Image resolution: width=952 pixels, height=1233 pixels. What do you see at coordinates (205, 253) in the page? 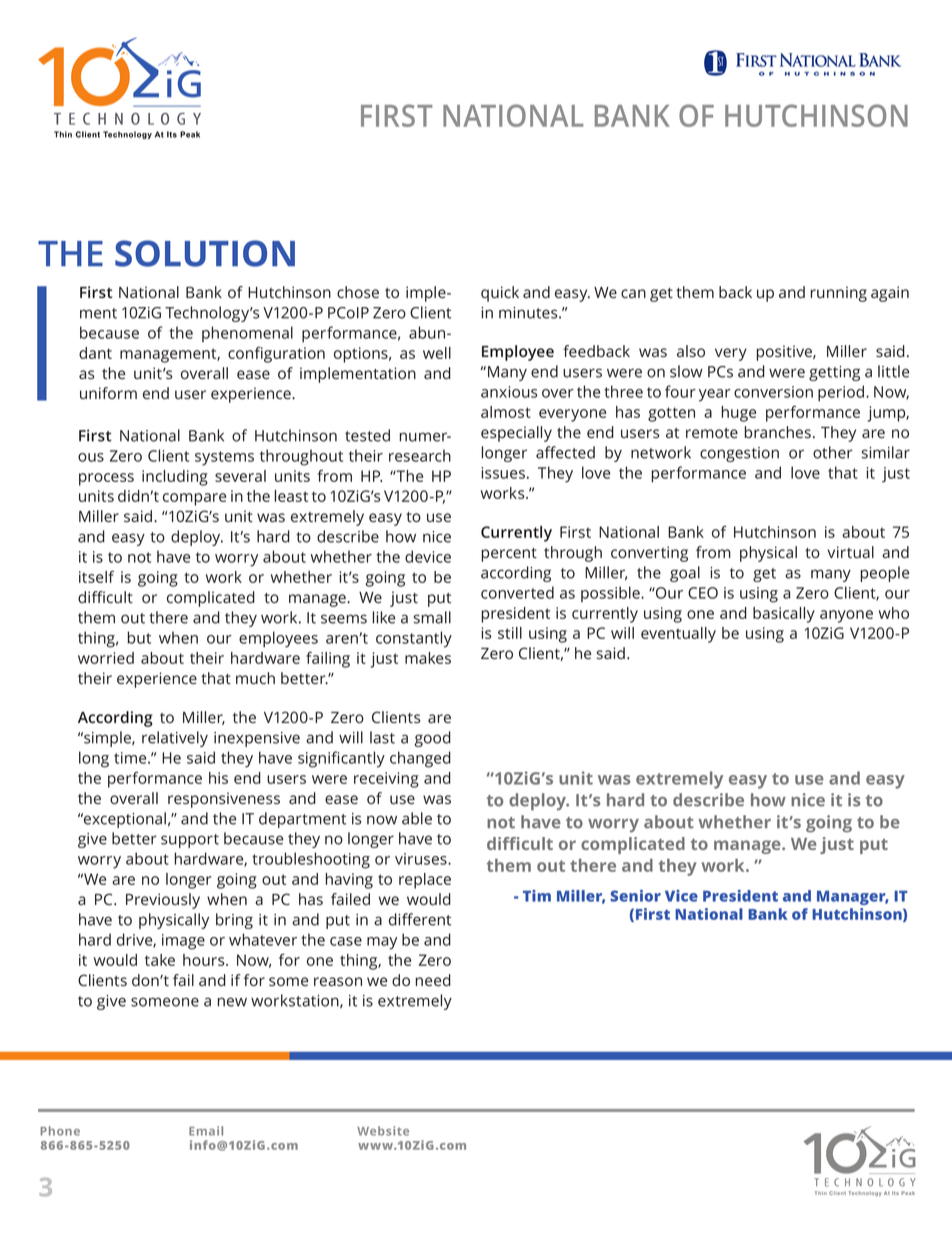
I see `SOLUTION` at bounding box center [205, 253].
